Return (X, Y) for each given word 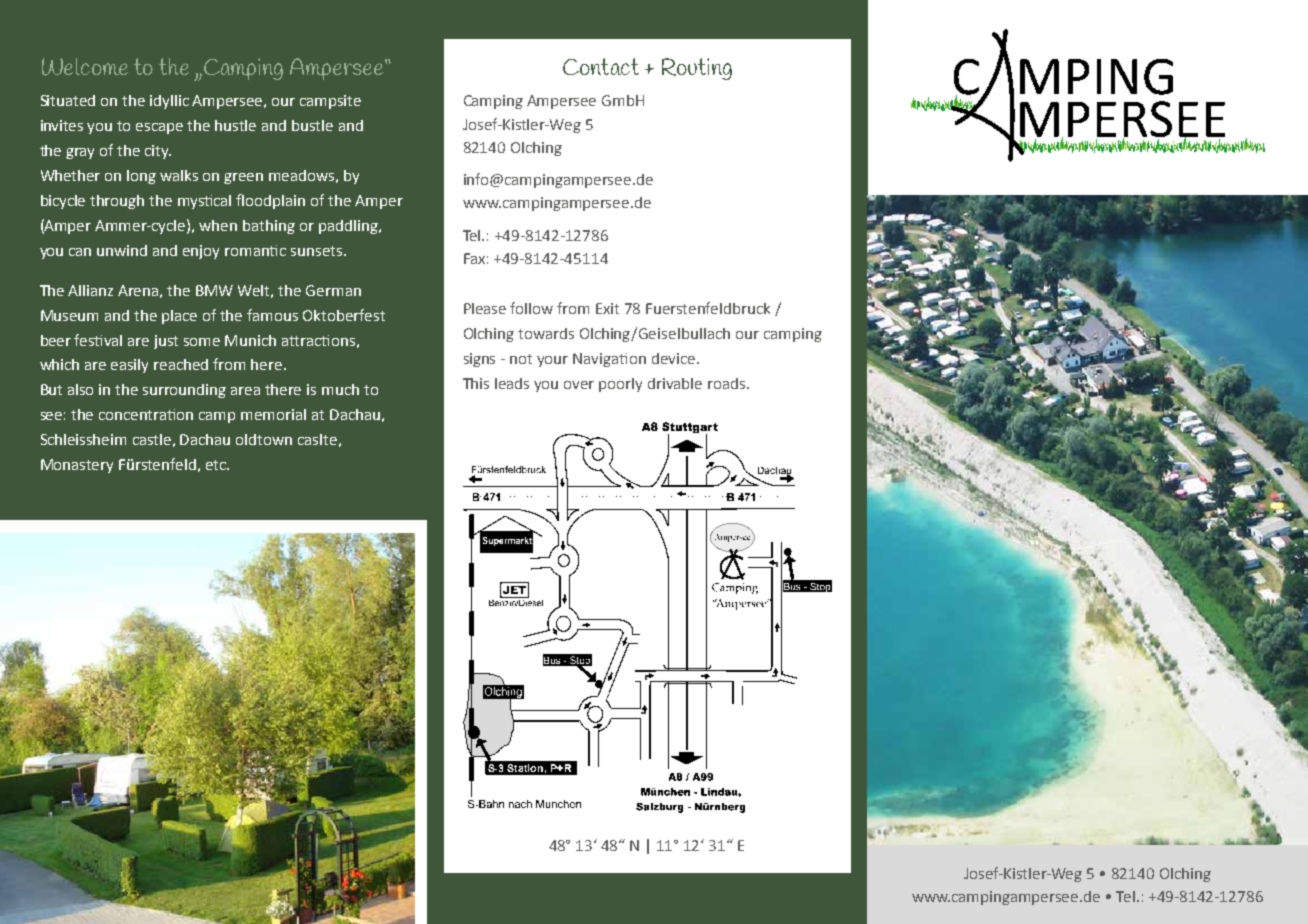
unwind (122, 250)
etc (217, 465)
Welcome (85, 67)
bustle (312, 125)
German (333, 290)
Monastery (77, 466)
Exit (607, 308)
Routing (697, 69)
